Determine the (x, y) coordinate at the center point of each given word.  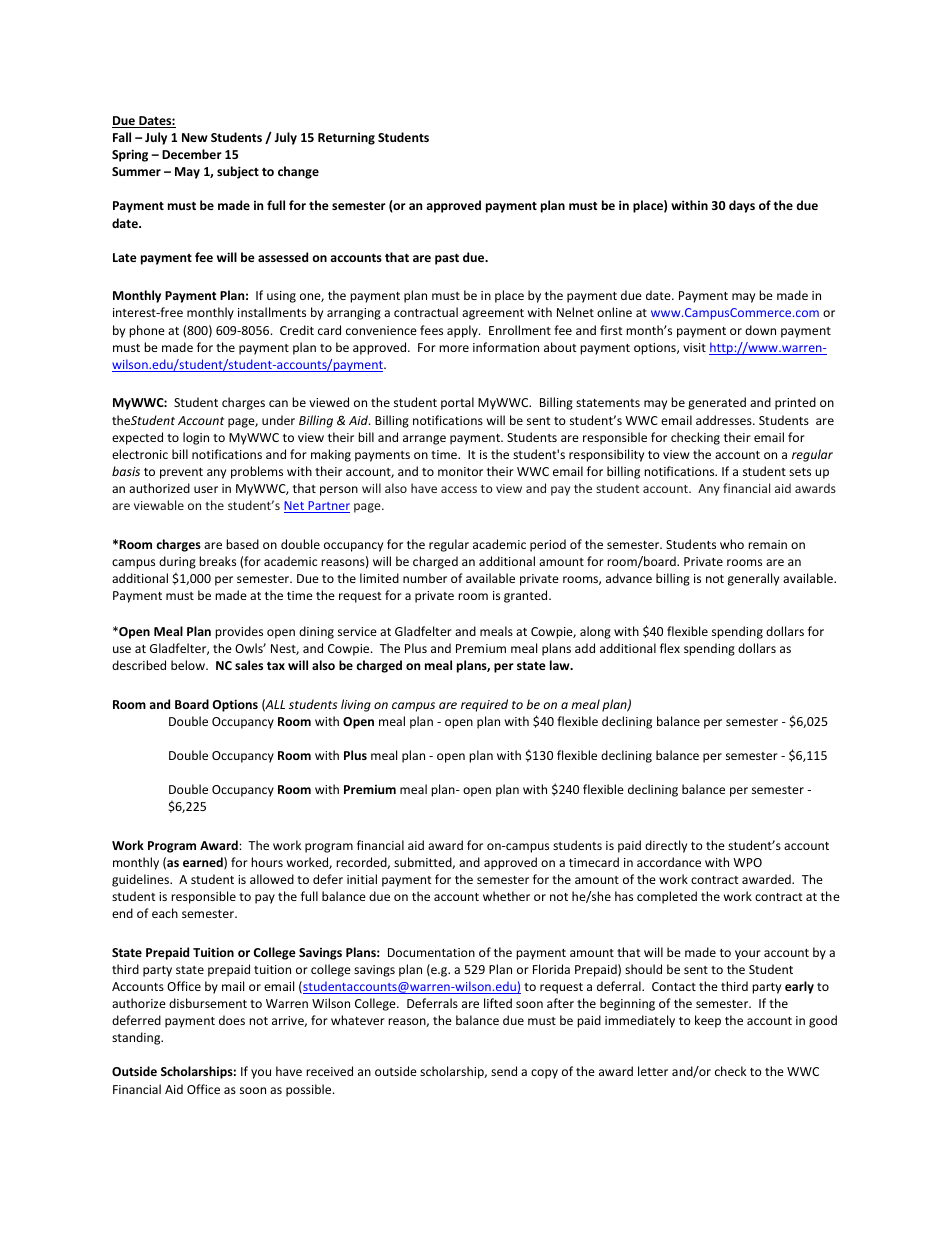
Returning (346, 139)
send (504, 1071)
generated (717, 403)
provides (239, 632)
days (742, 206)
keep (708, 1021)
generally (753, 579)
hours (267, 862)
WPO (747, 862)
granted (527, 596)
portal (457, 403)
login (196, 438)
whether (506, 896)
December (192, 154)
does (232, 1020)
